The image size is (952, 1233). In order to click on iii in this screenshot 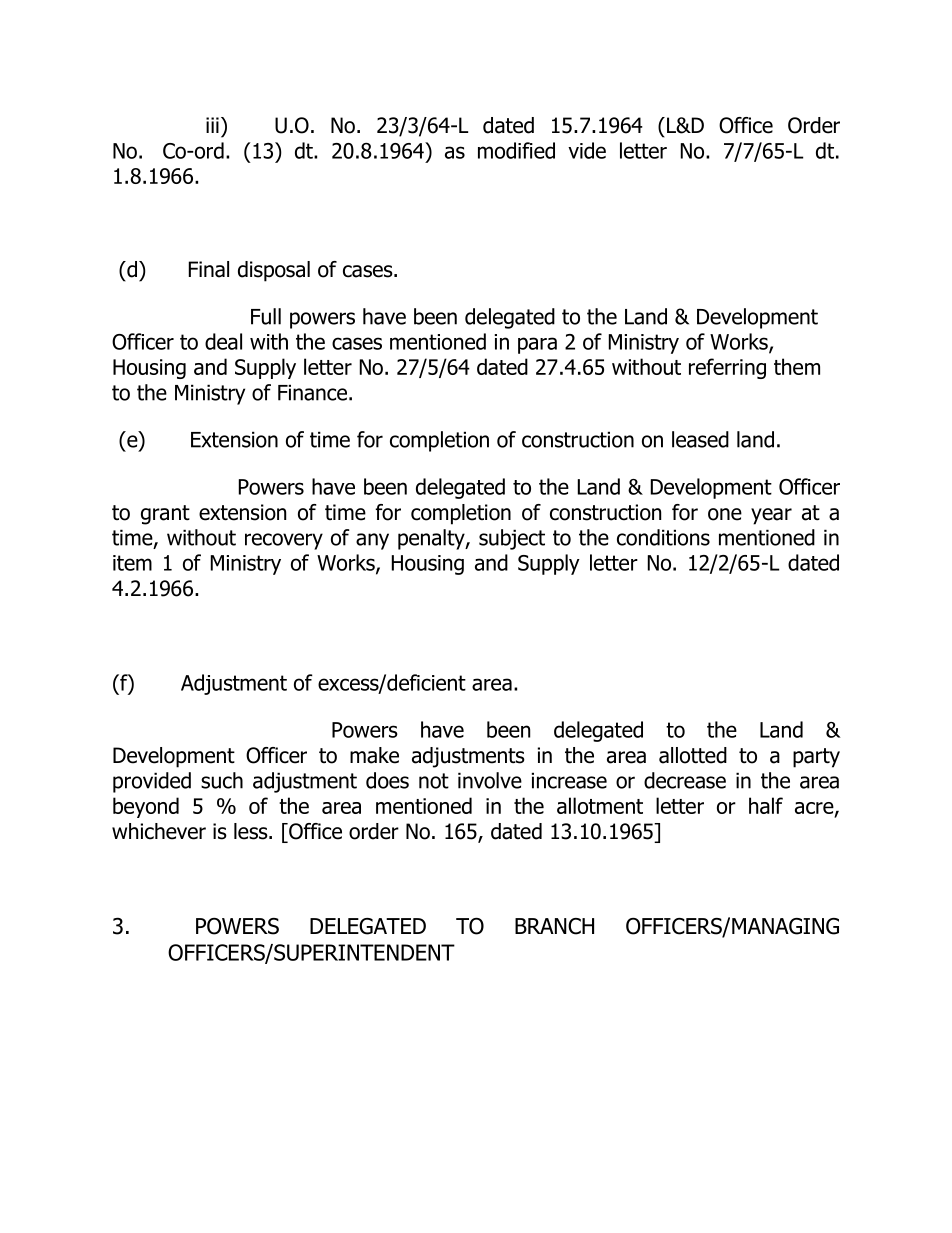, I will do `click(212, 125)`.
